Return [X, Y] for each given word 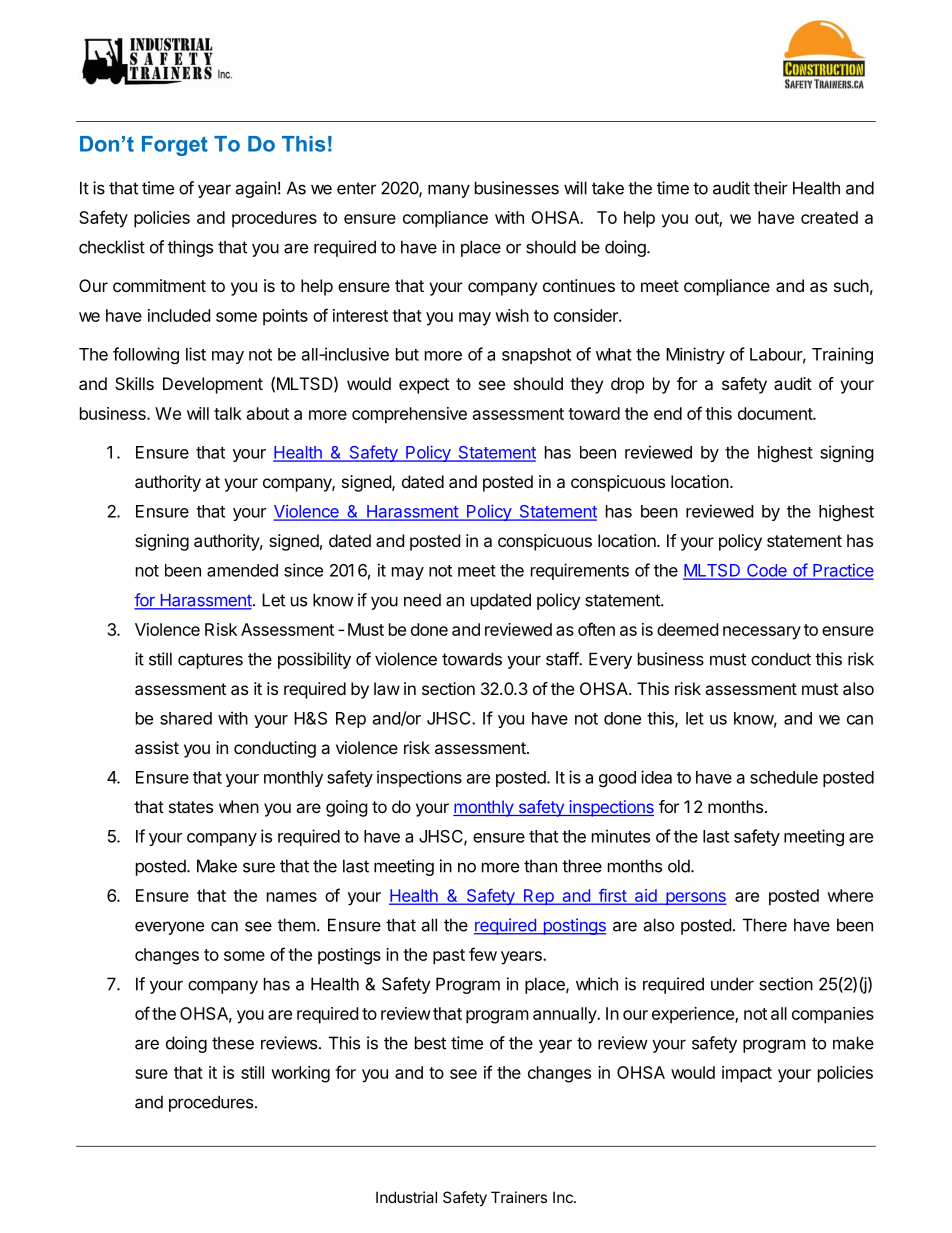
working [300, 1074]
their [771, 188]
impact [747, 1074]
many [449, 191]
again [255, 189]
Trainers [519, 1197]
